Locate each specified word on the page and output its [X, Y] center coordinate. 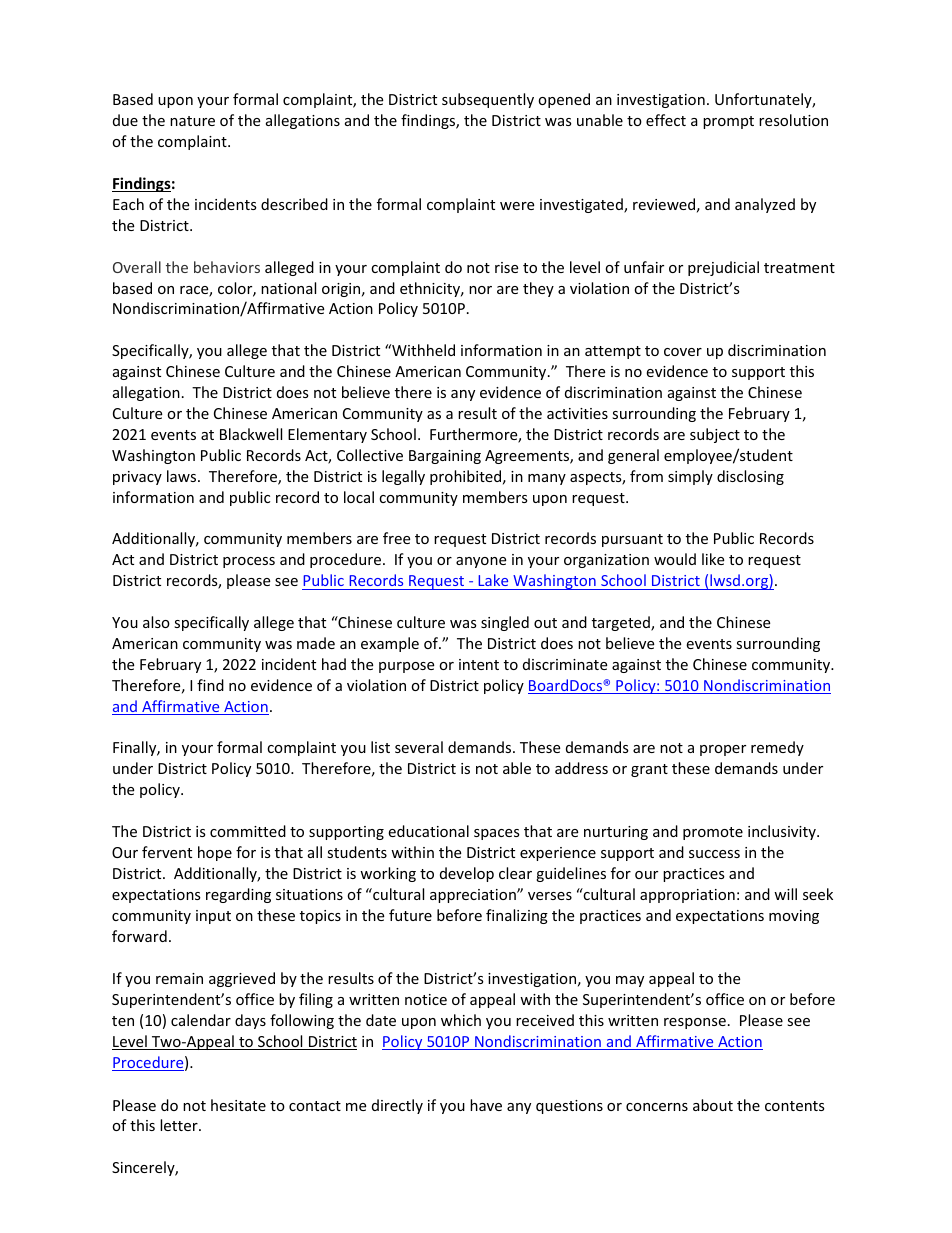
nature [192, 121]
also [156, 622]
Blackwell [251, 434]
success [714, 854]
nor [480, 290]
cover [683, 352]
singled [505, 623]
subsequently [488, 100]
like [713, 559]
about [713, 1105]
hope [215, 853]
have [486, 1105]
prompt [728, 122]
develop [467, 874]
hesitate [238, 1105]
